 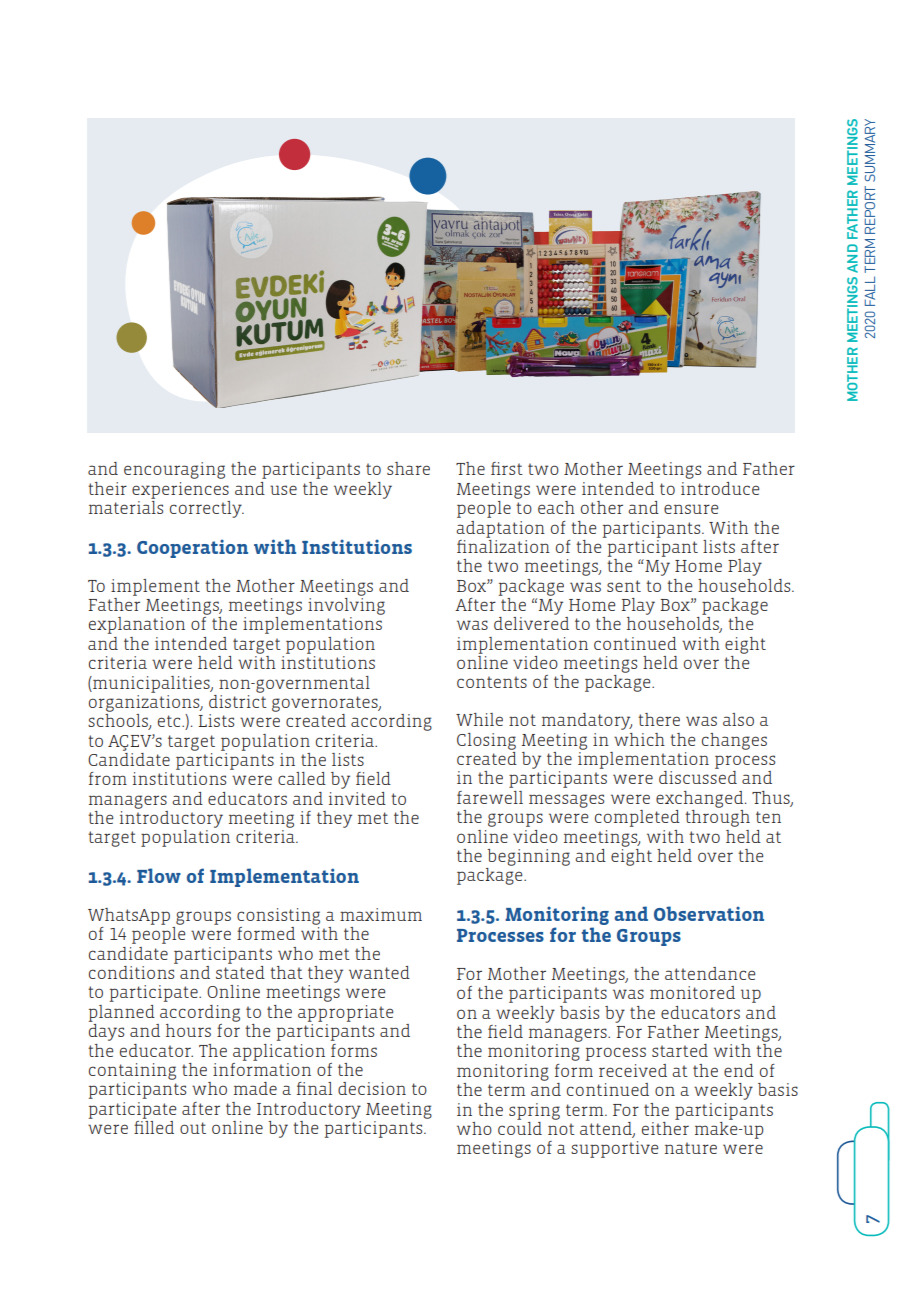 What do you see at coordinates (381, 914) in the page?
I see `maximum` at bounding box center [381, 914].
